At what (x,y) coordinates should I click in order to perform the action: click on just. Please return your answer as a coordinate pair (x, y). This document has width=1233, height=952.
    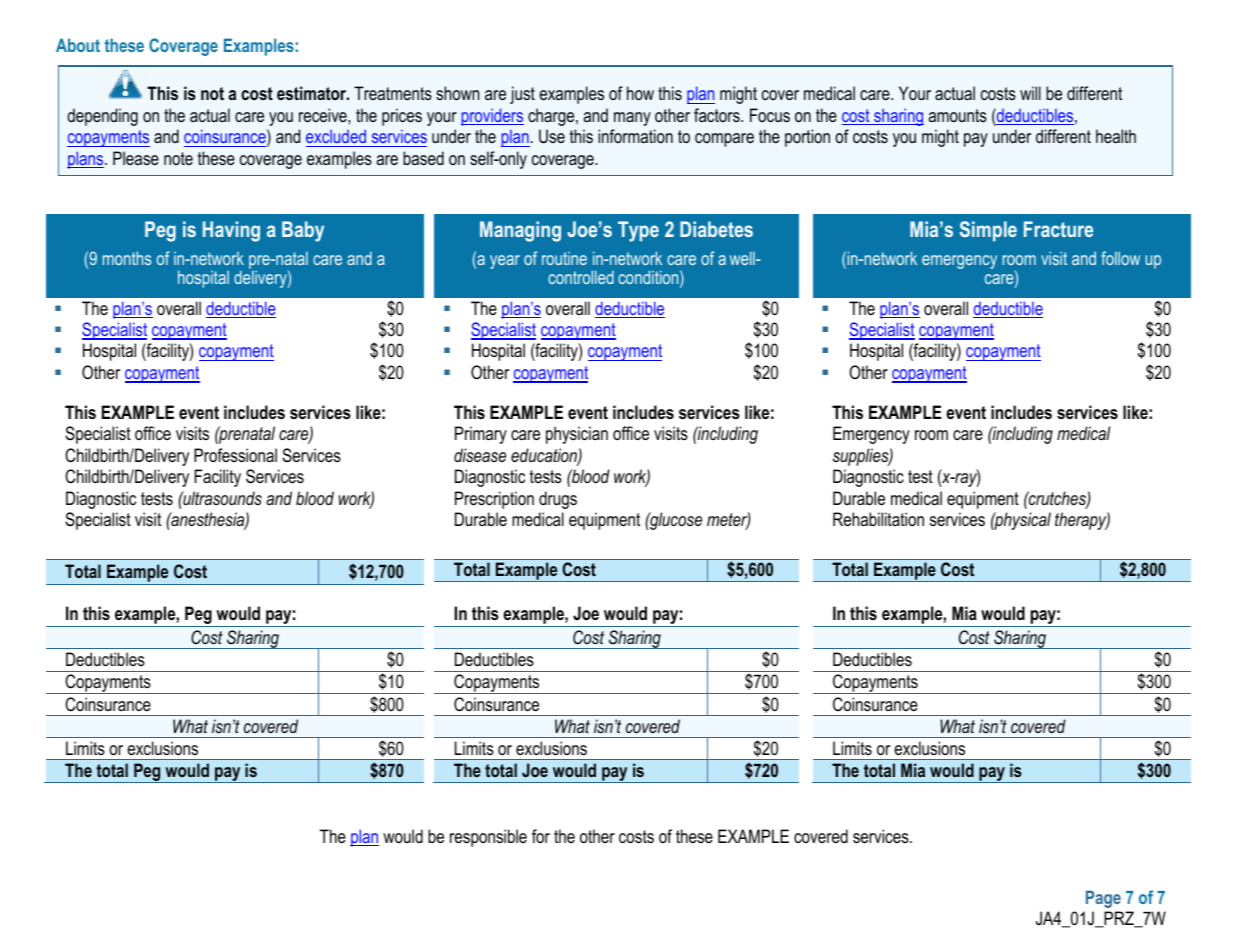
    Looking at the image, I should click on (522, 95).
